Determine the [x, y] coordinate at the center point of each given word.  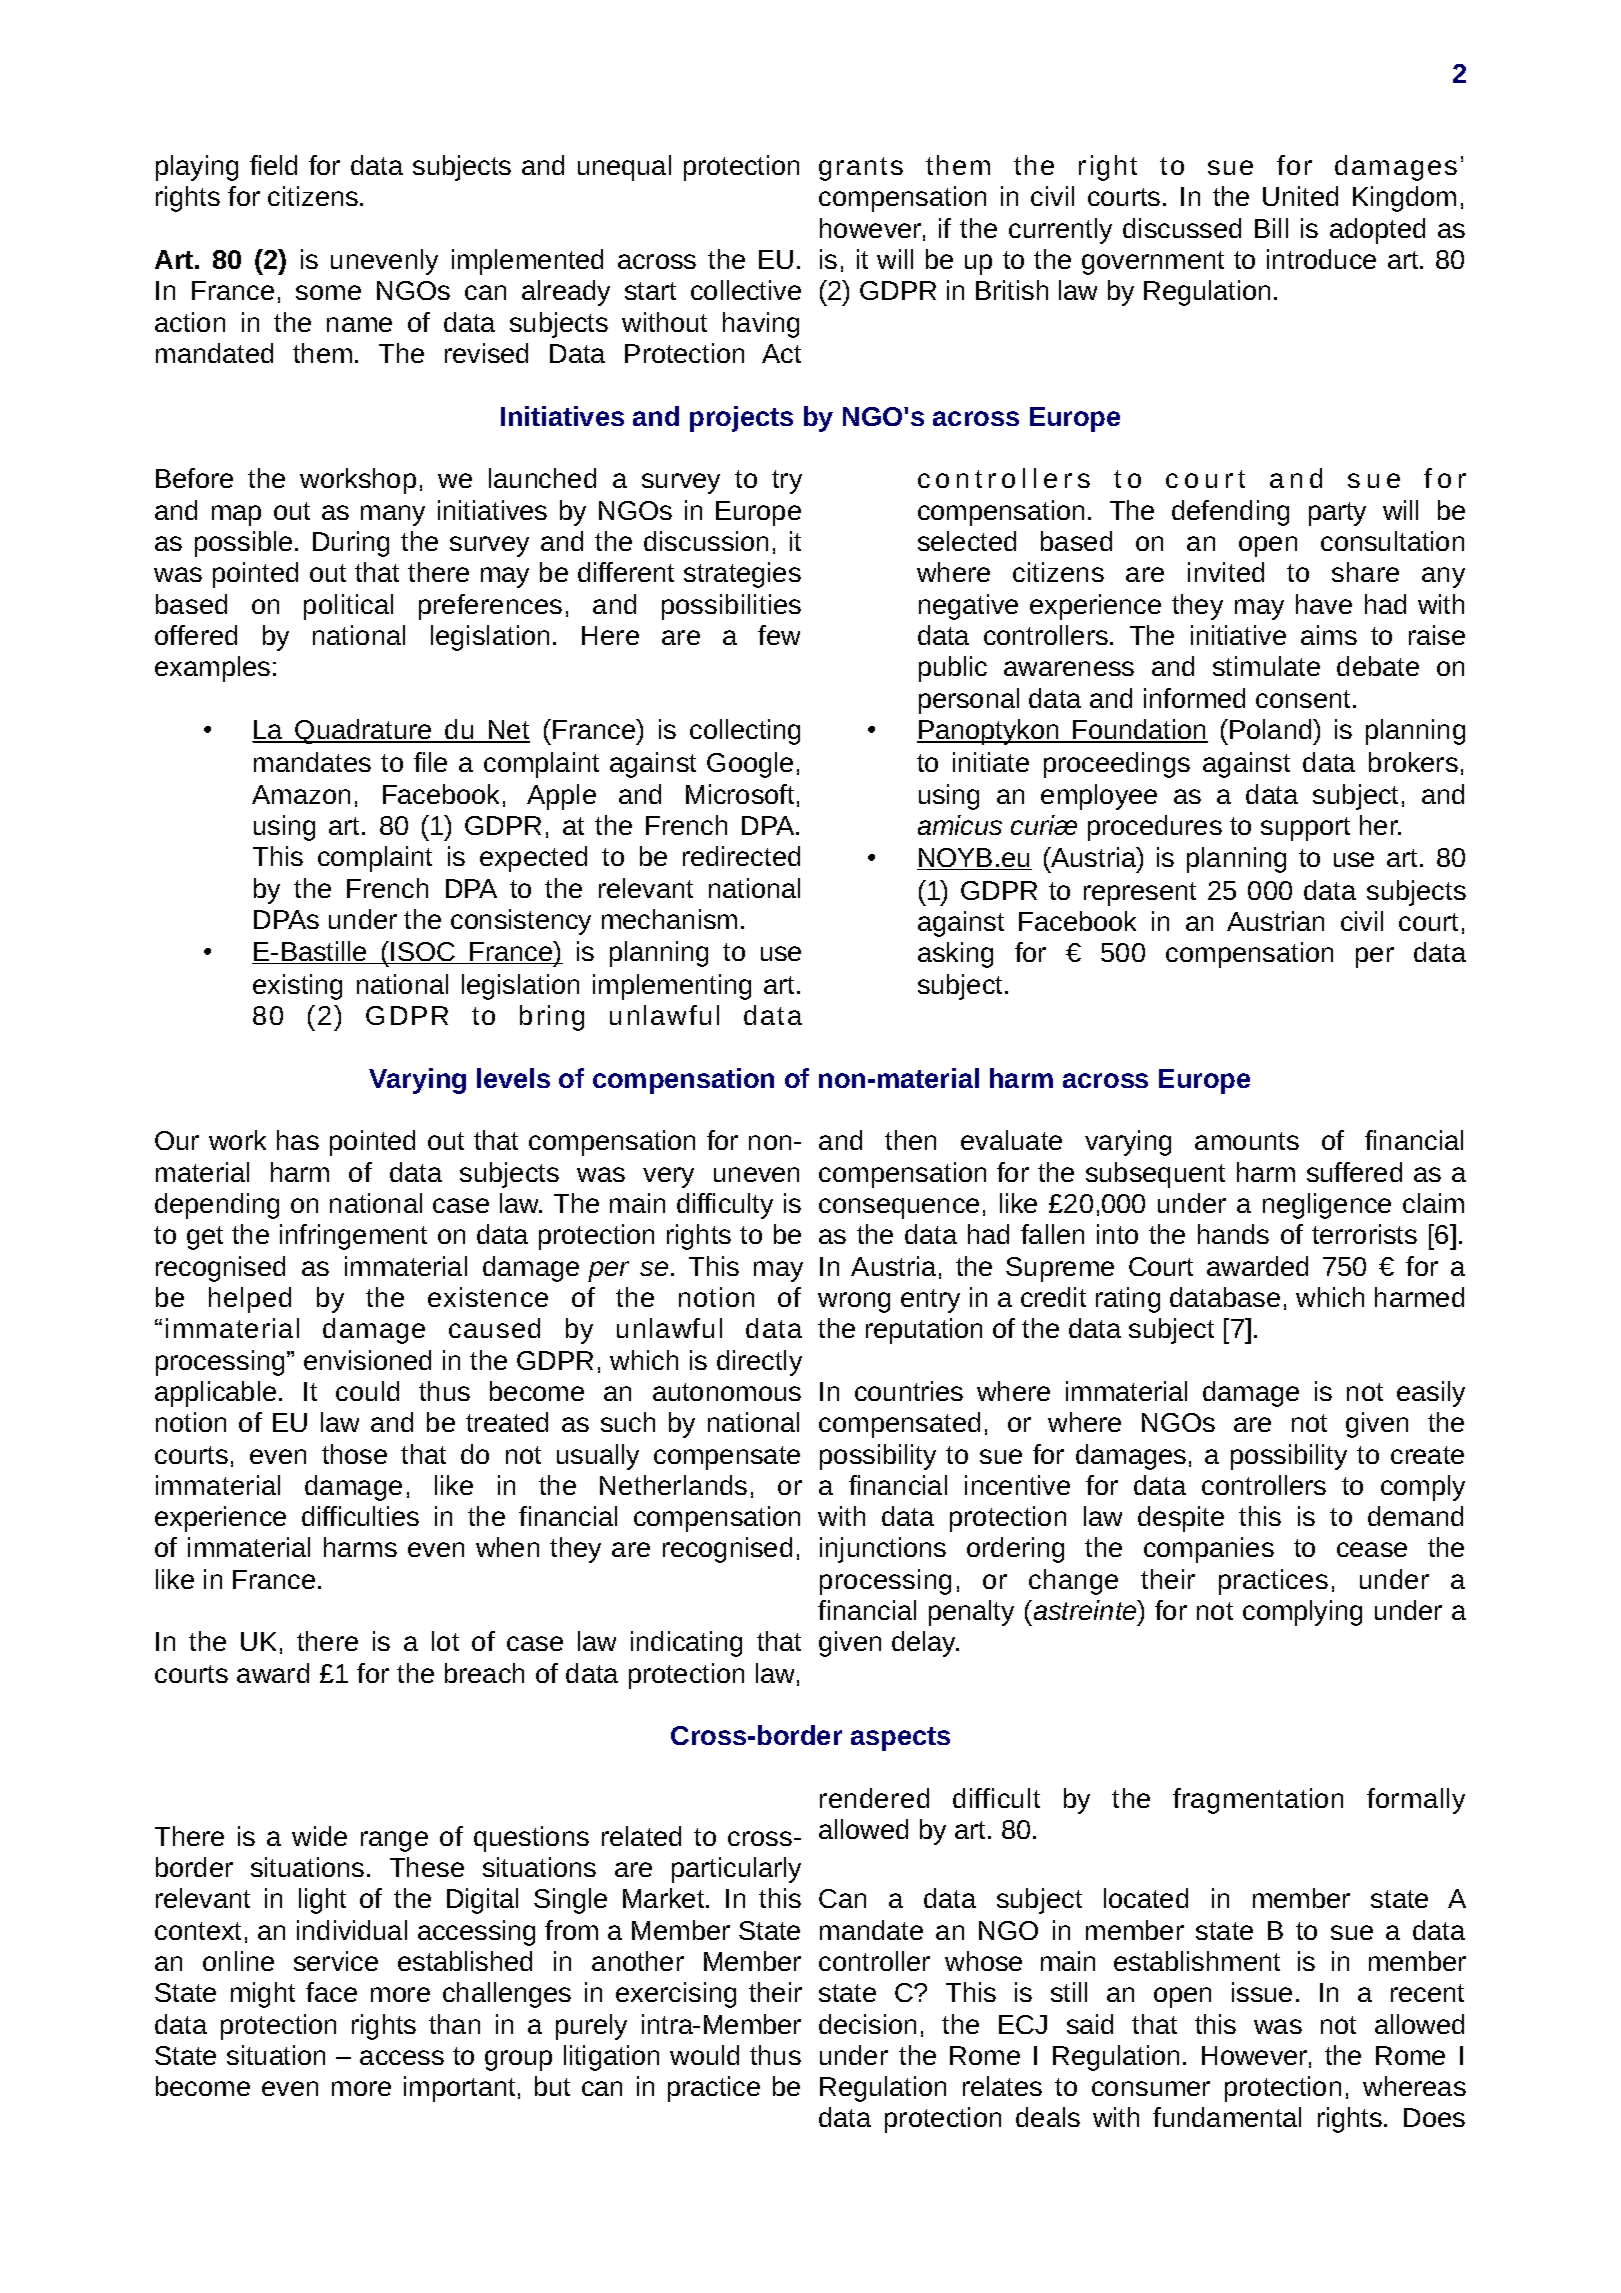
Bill [1271, 228]
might [263, 1995]
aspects [900, 1739]
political [348, 607]
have [1324, 604]
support [1305, 829]
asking [955, 955]
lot [445, 1641]
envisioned [367, 1360]
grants [861, 169]
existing [297, 987]
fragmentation [1258, 1801]
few [779, 635]
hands [1233, 1234]
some [328, 292]
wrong [854, 1302]
